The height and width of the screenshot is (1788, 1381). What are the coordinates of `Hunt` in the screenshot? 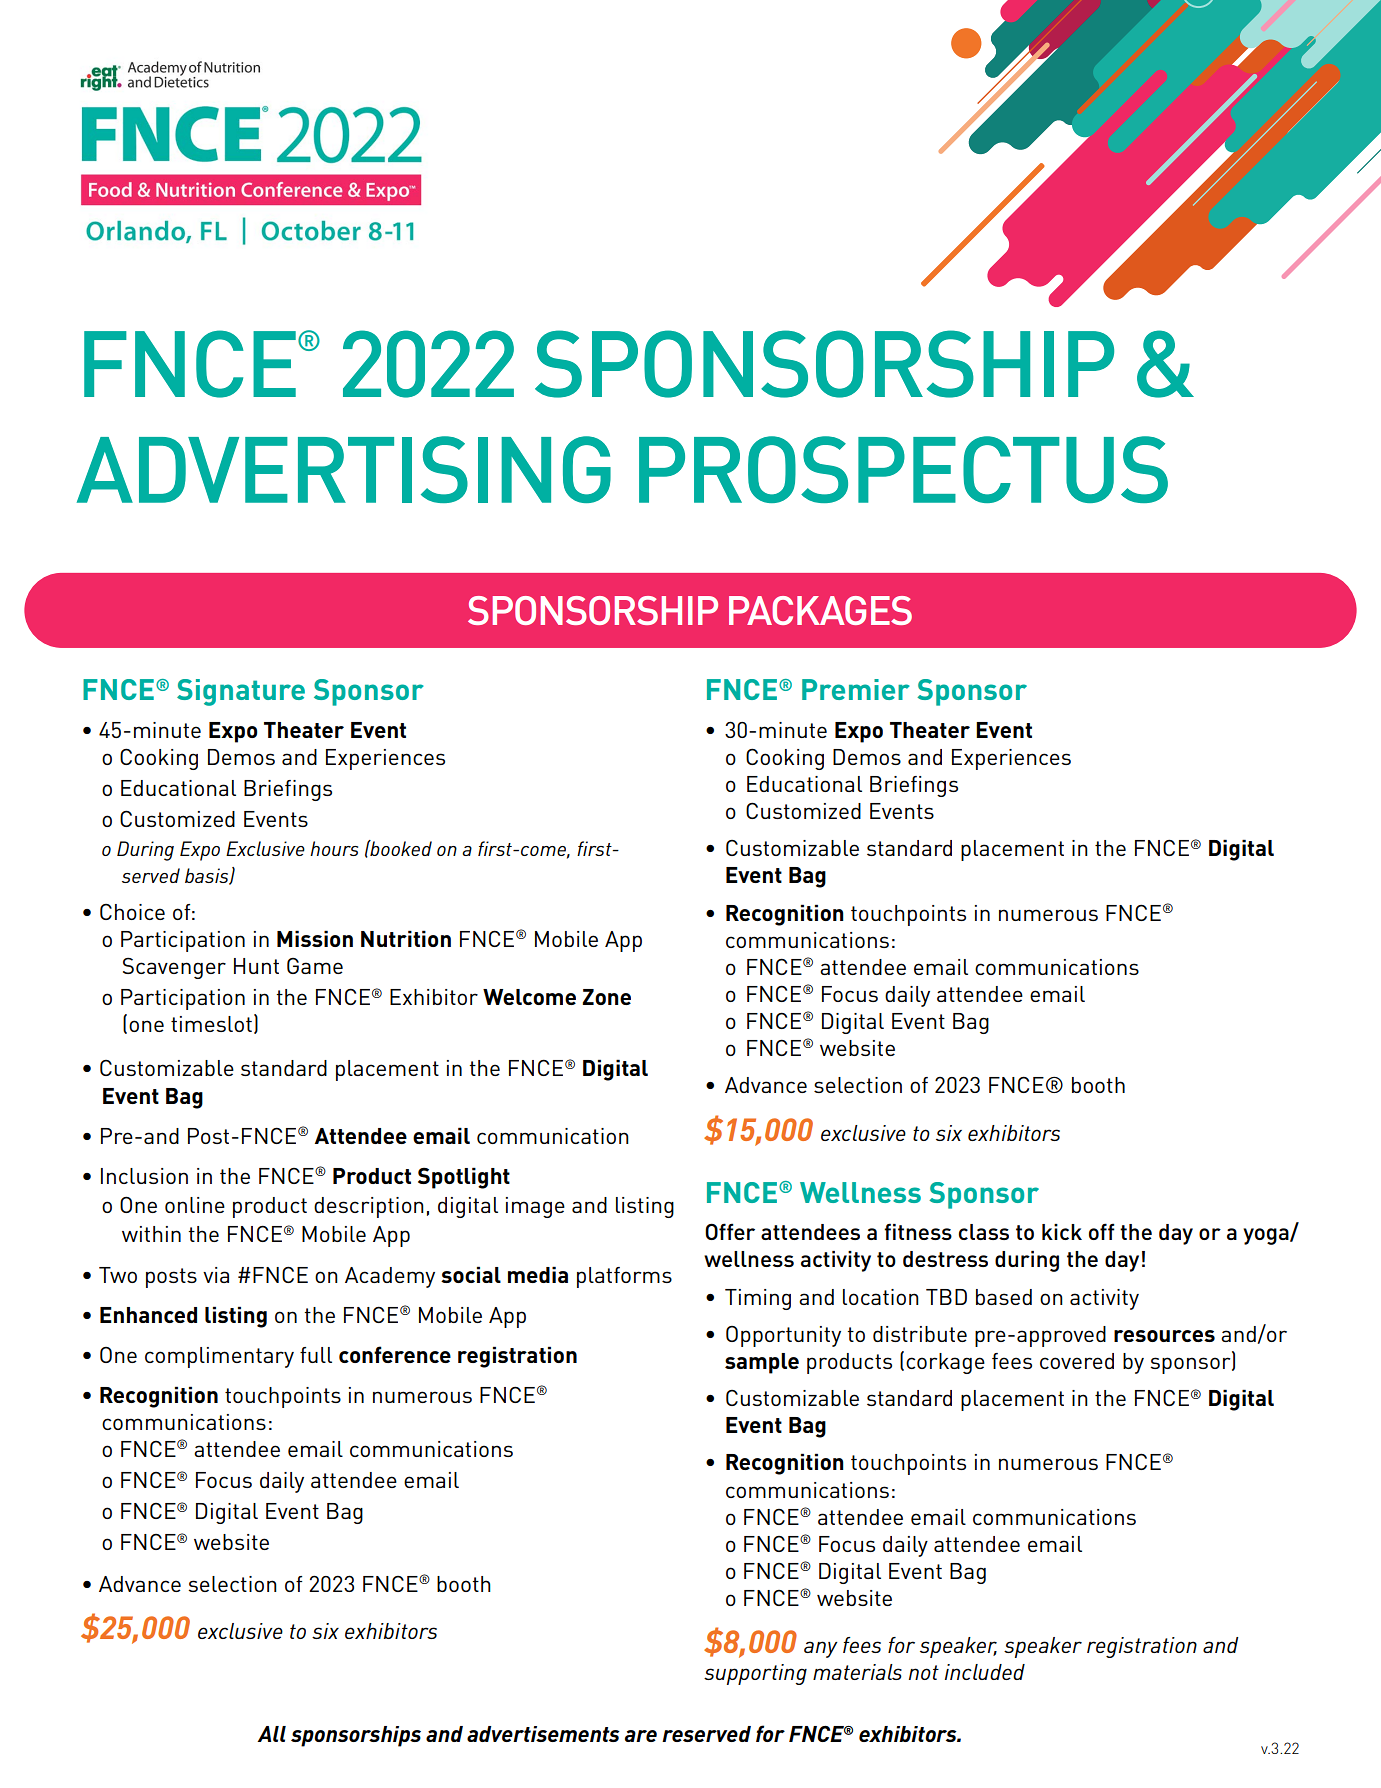 It's located at (256, 966).
